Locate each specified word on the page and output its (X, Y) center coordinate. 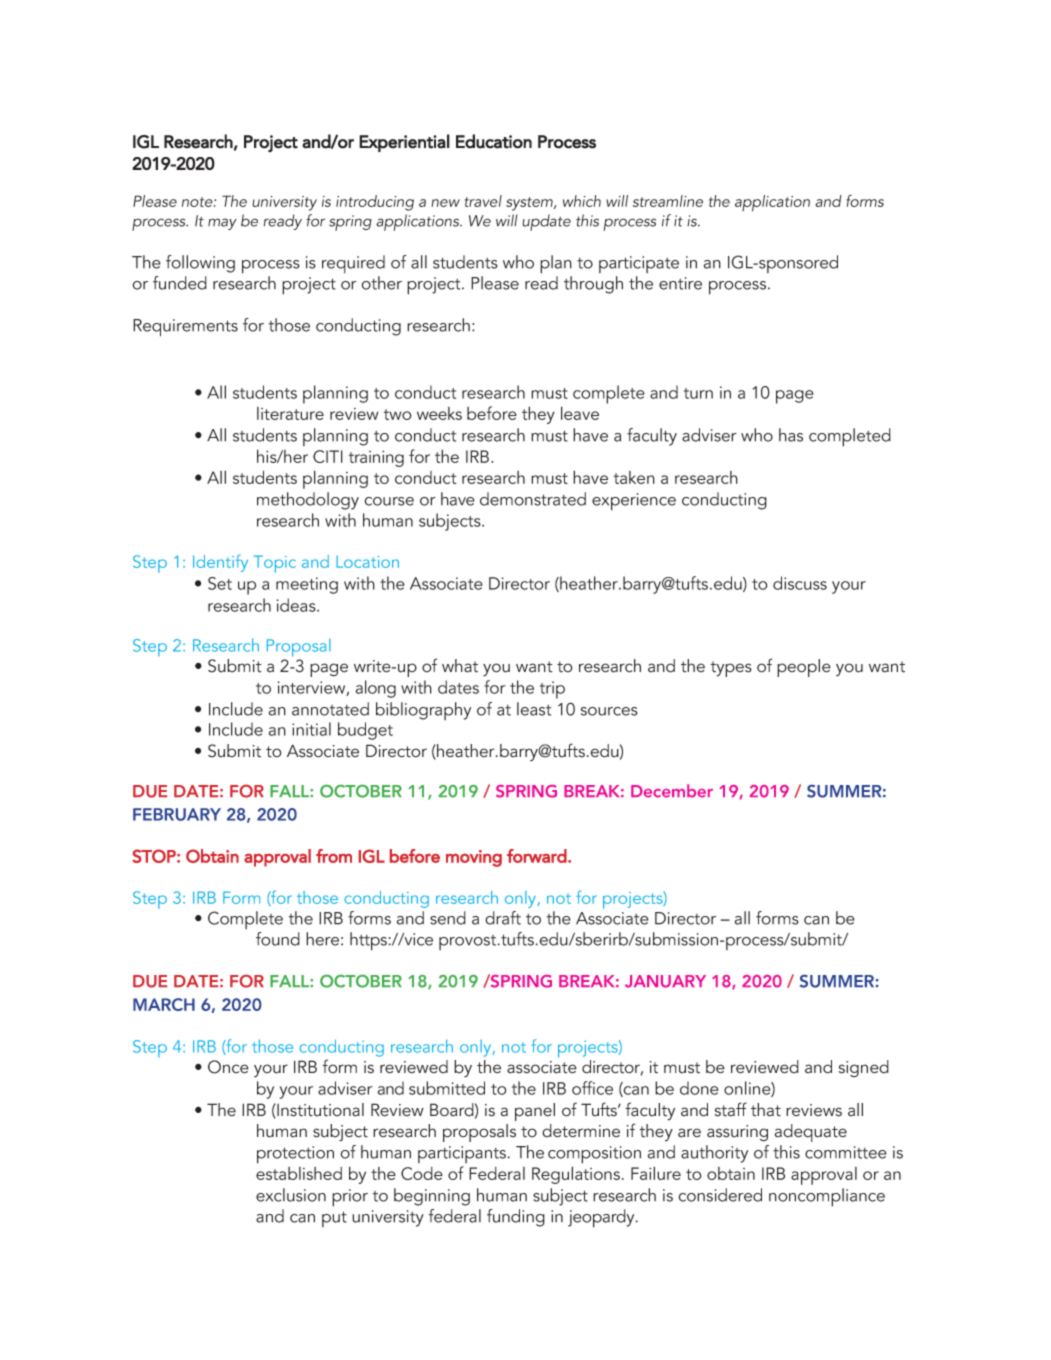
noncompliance (827, 1197)
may (222, 224)
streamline (668, 201)
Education (494, 141)
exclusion (291, 1195)
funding (516, 1218)
